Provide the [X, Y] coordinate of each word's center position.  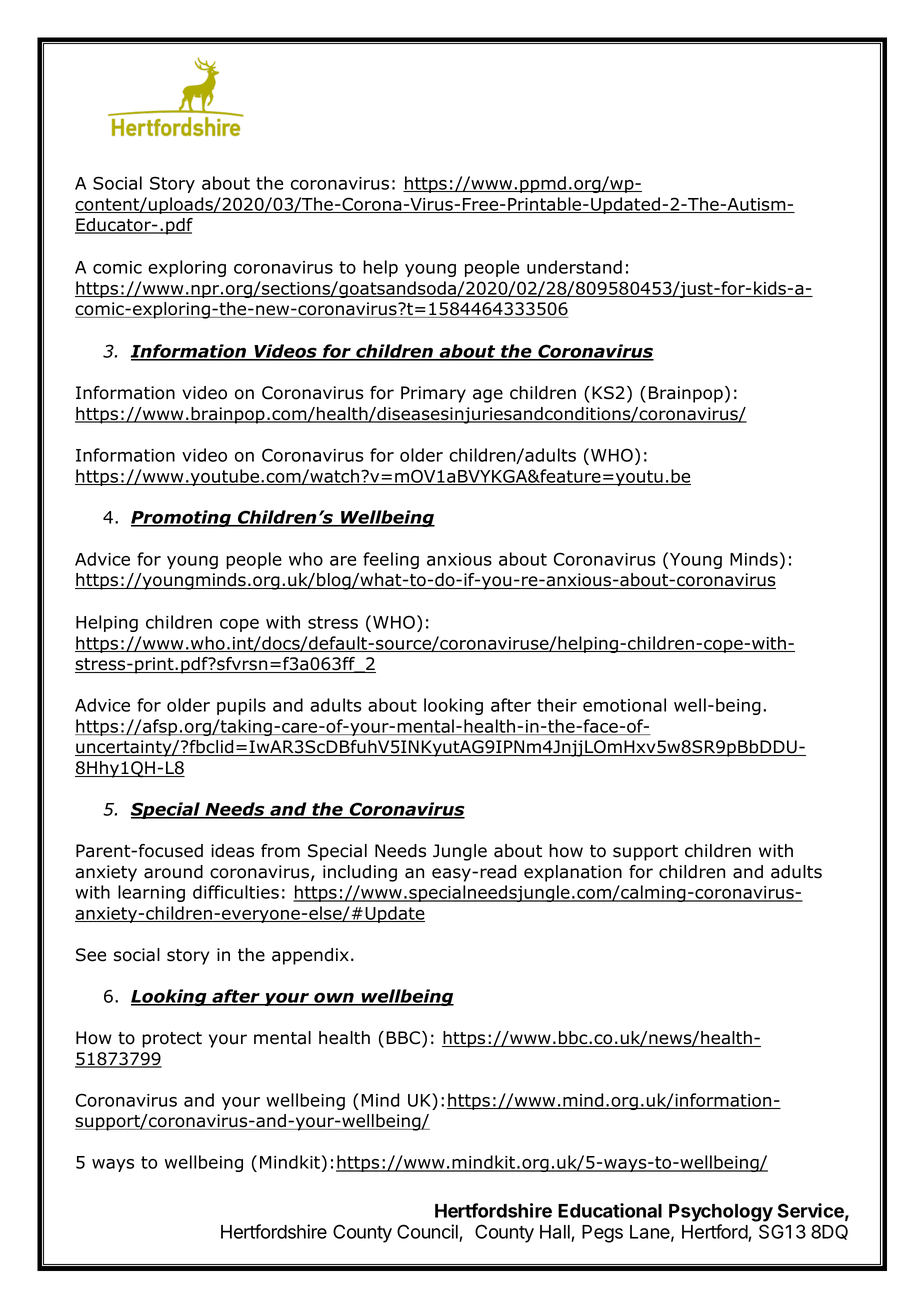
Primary [433, 394]
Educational [610, 1210]
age [488, 396]
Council [428, 1233]
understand [574, 267]
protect [172, 1040]
